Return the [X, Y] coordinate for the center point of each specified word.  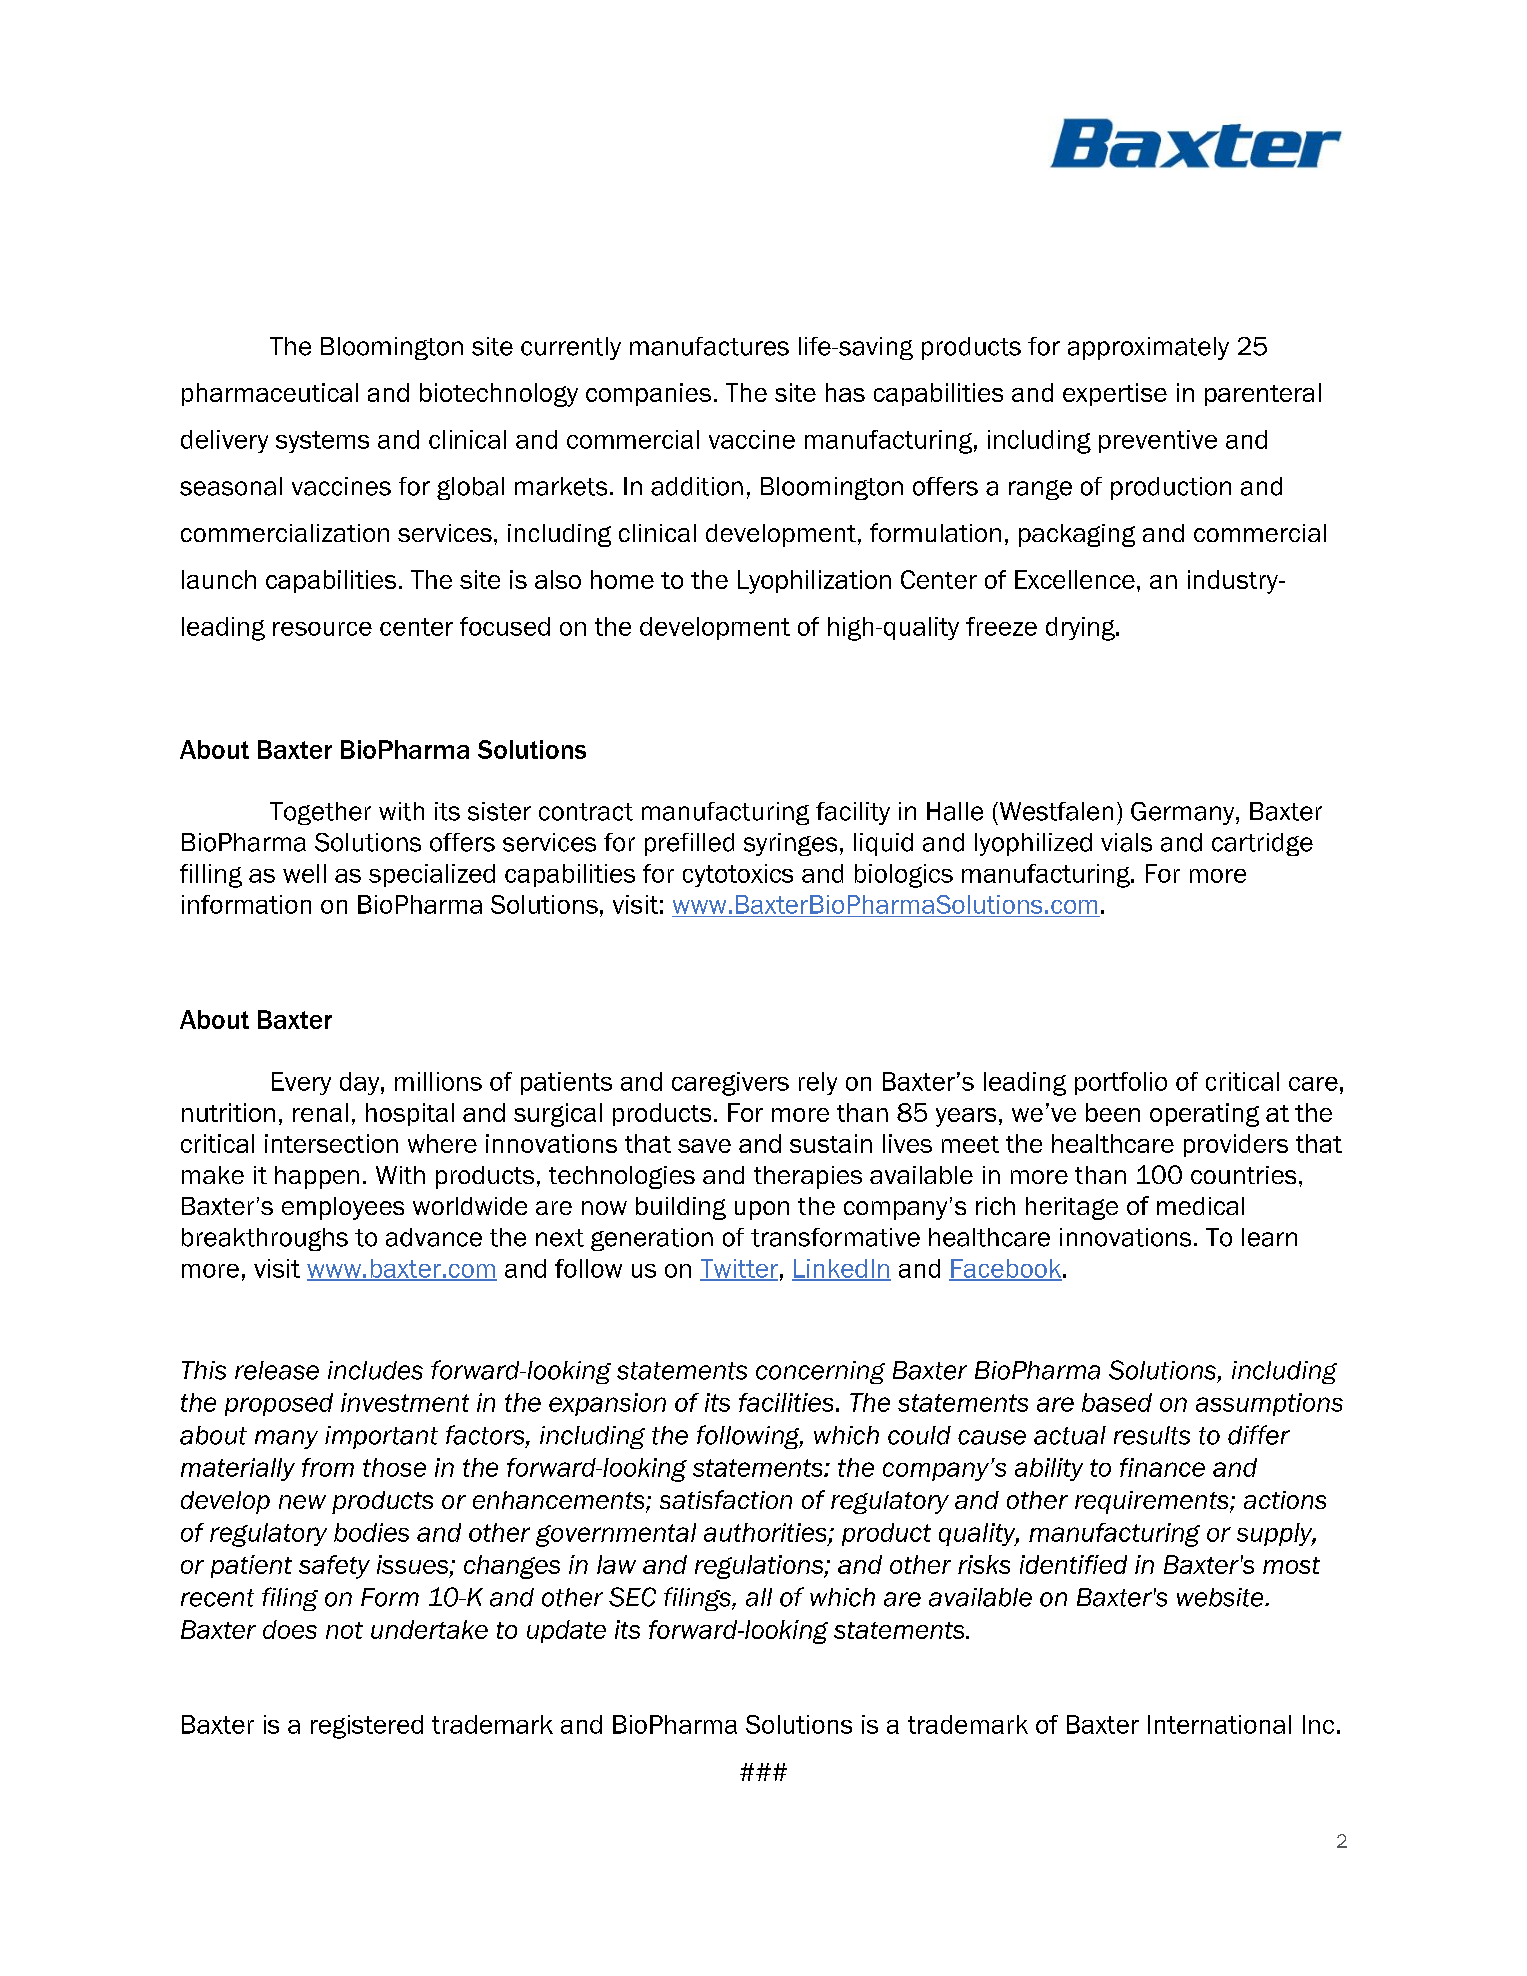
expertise [1115, 394]
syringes [790, 844]
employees [343, 1208]
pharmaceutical [270, 394]
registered [367, 1727]
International [1219, 1724]
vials [1126, 842]
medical [1200, 1206]
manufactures [709, 346]
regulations [760, 1567]
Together [320, 813]
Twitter [739, 1269]
